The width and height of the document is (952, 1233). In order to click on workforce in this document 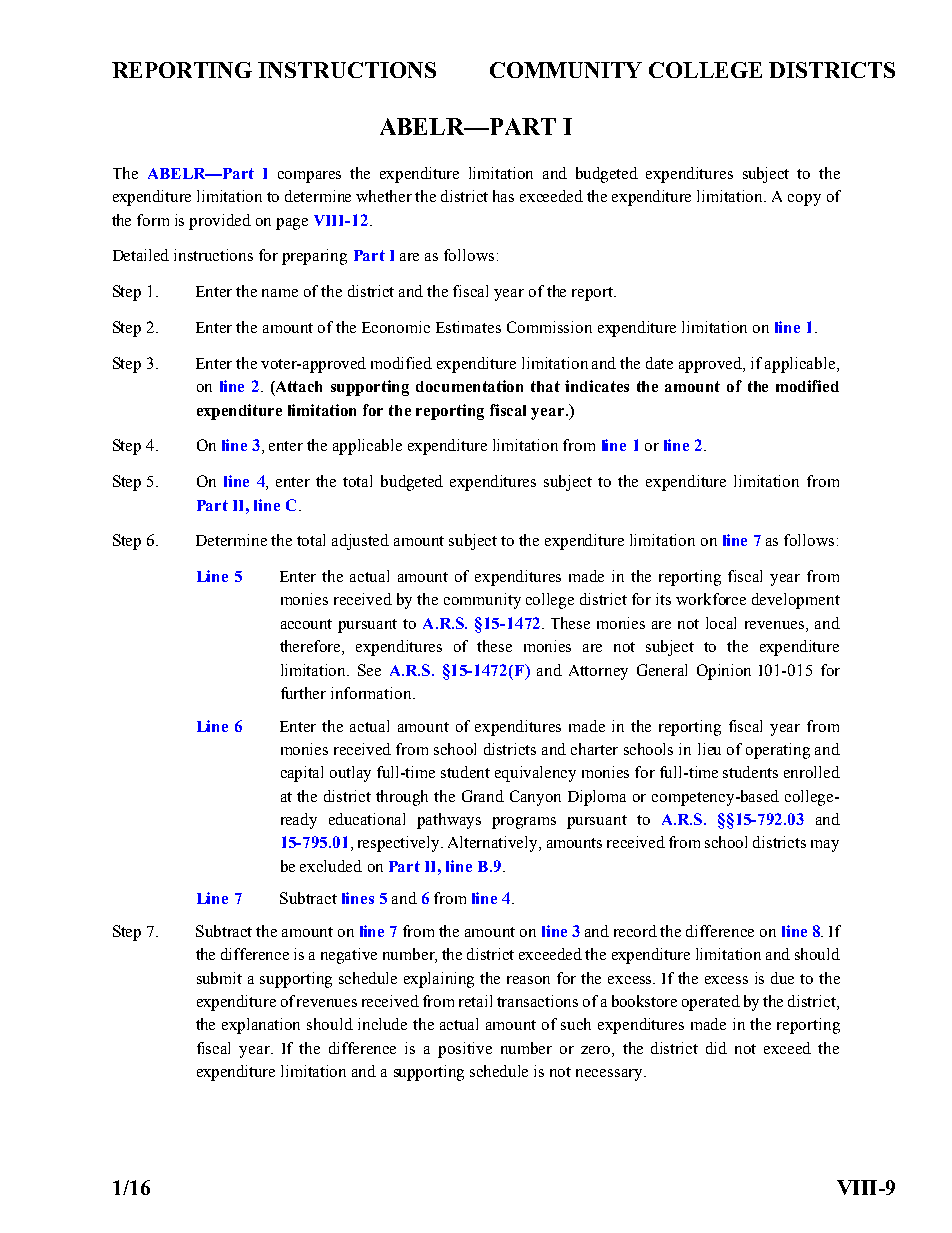, I will do `click(711, 599)`.
